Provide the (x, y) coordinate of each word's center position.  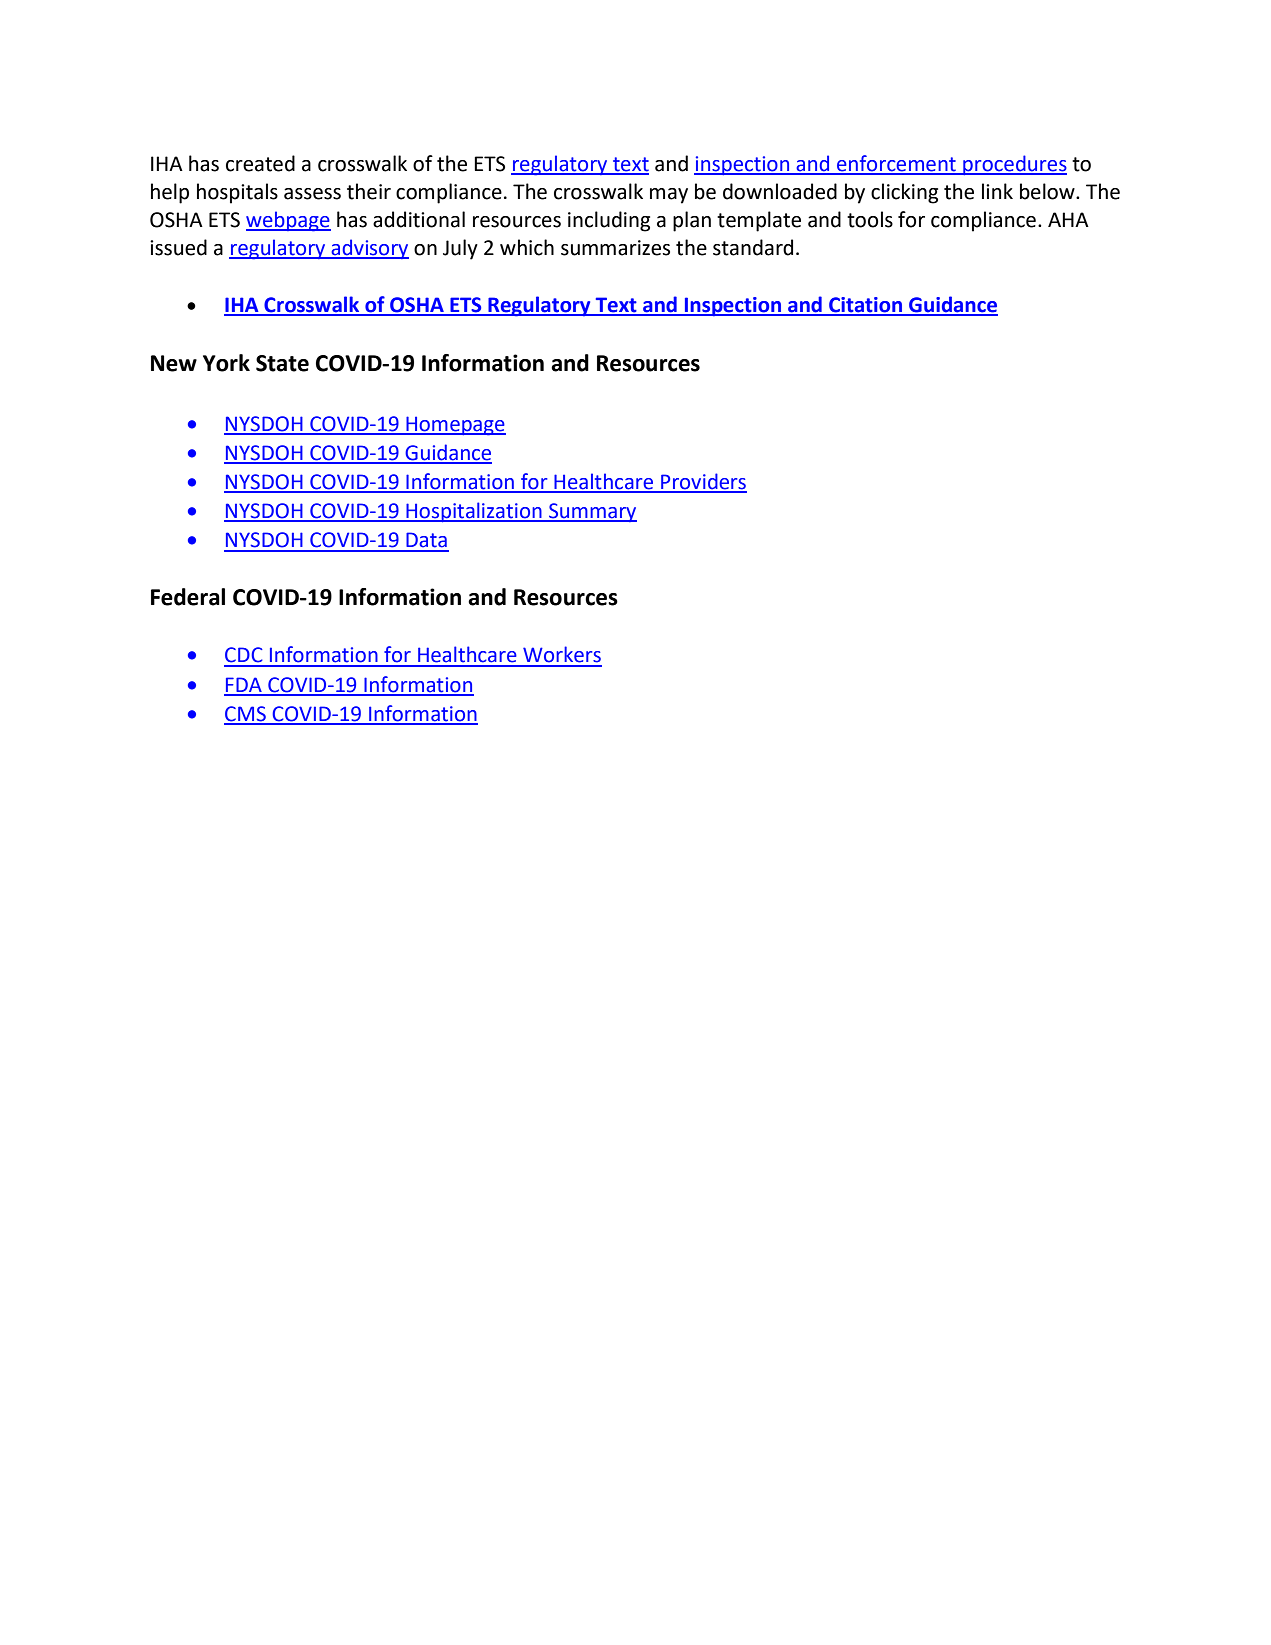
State (282, 363)
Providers (703, 482)
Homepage (455, 426)
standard (753, 247)
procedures (1014, 165)
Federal (188, 597)
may (669, 196)
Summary (592, 512)
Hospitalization (474, 512)
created (260, 163)
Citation (866, 306)
